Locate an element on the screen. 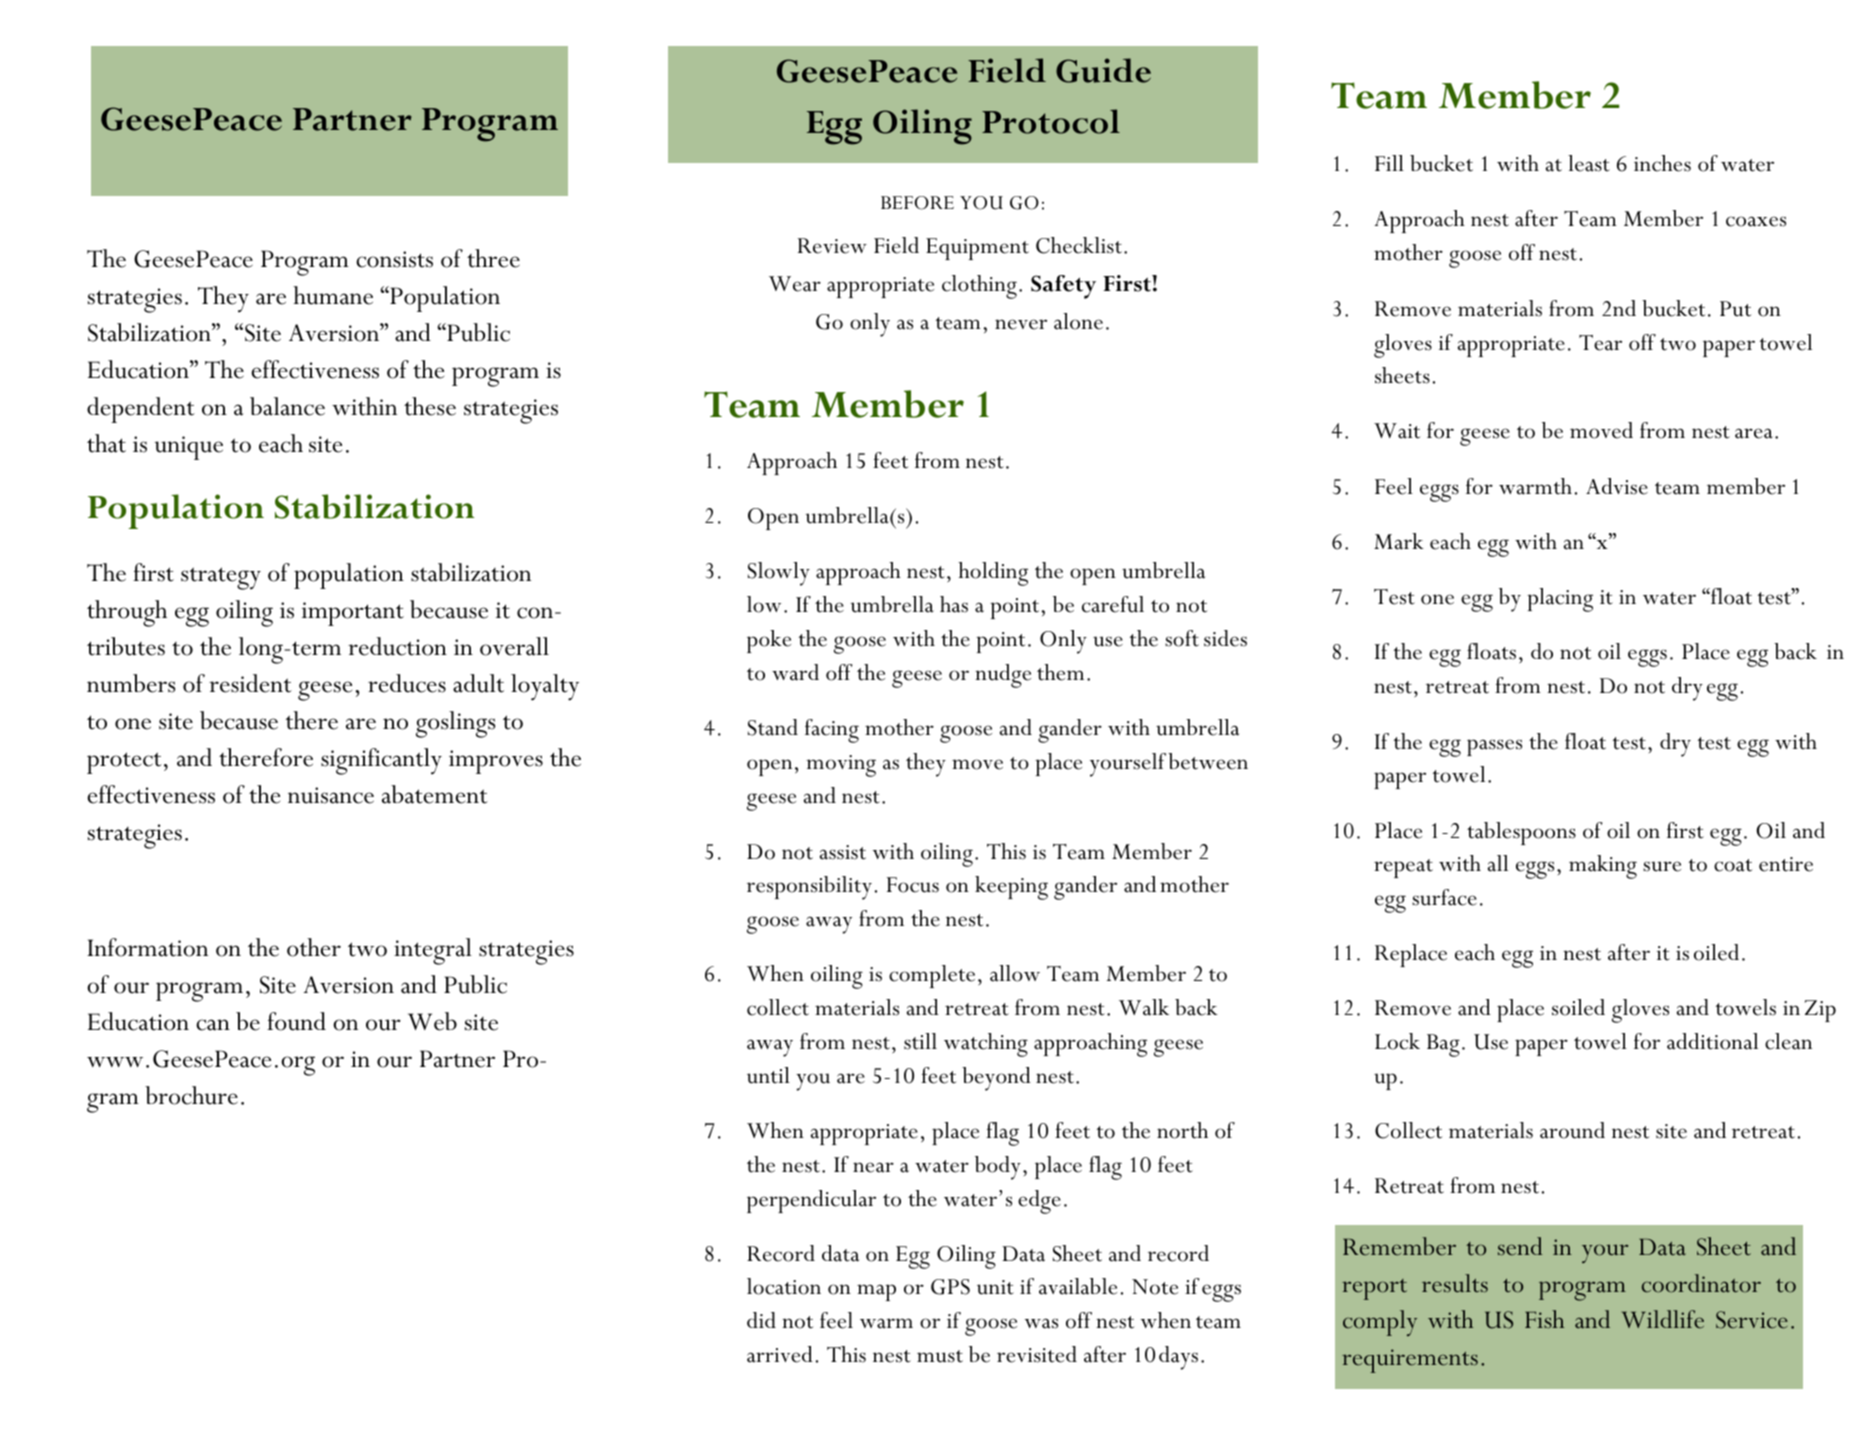 The image size is (1872, 1447). making is located at coordinates (1603, 867).
